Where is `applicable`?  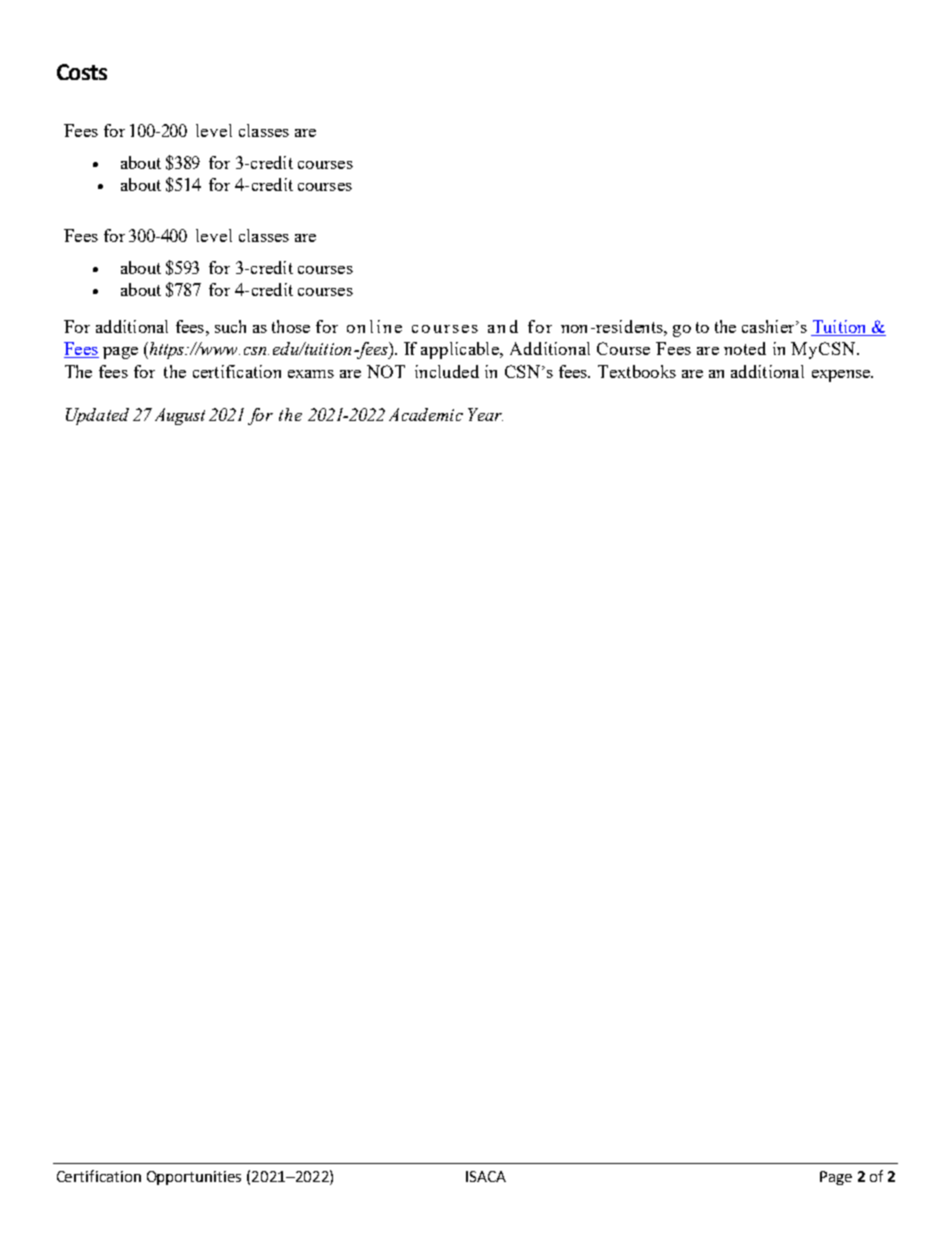
applicable is located at coordinates (461, 350).
